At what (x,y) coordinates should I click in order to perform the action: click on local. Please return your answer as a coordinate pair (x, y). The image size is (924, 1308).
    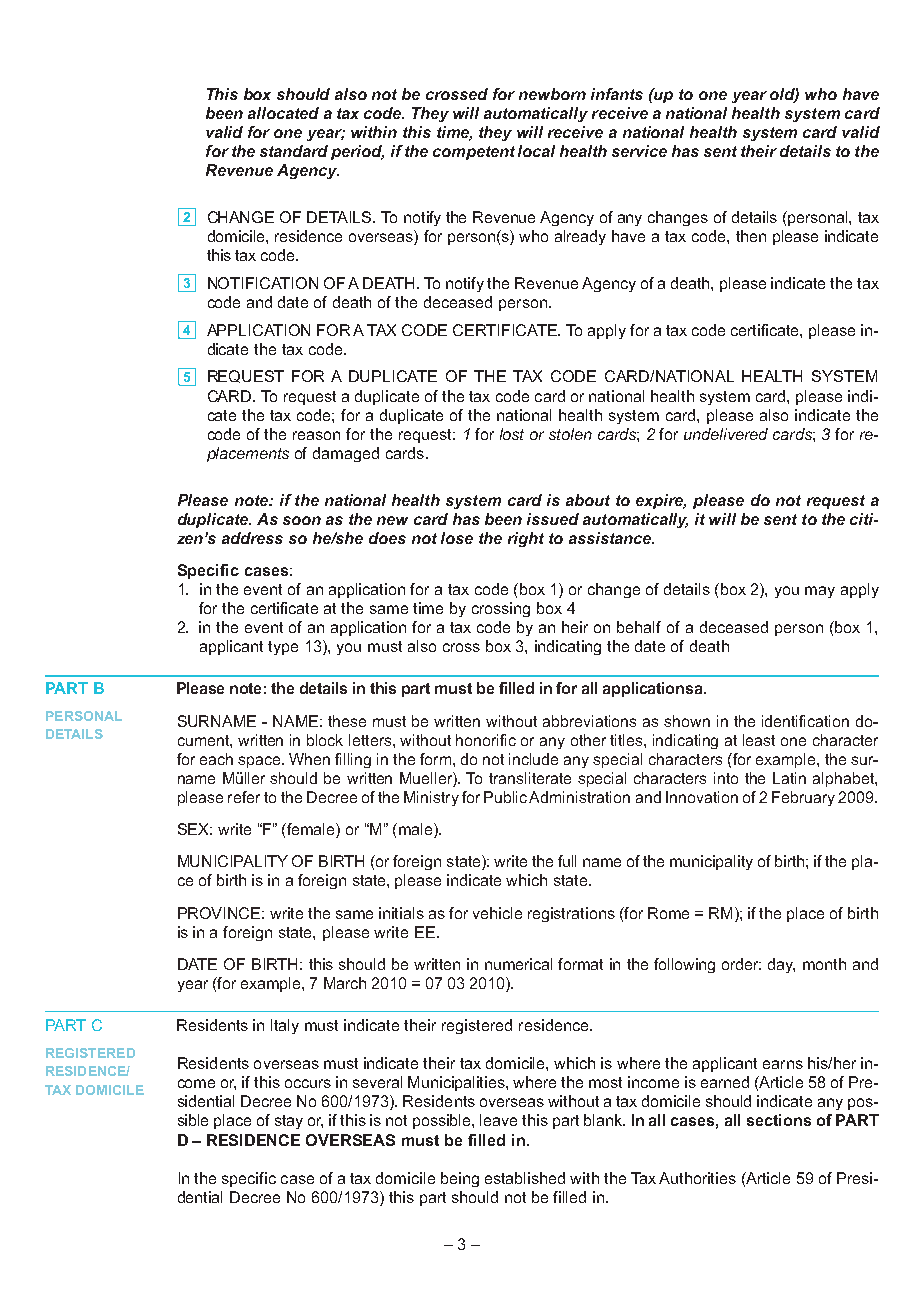
    Looking at the image, I should click on (536, 151).
